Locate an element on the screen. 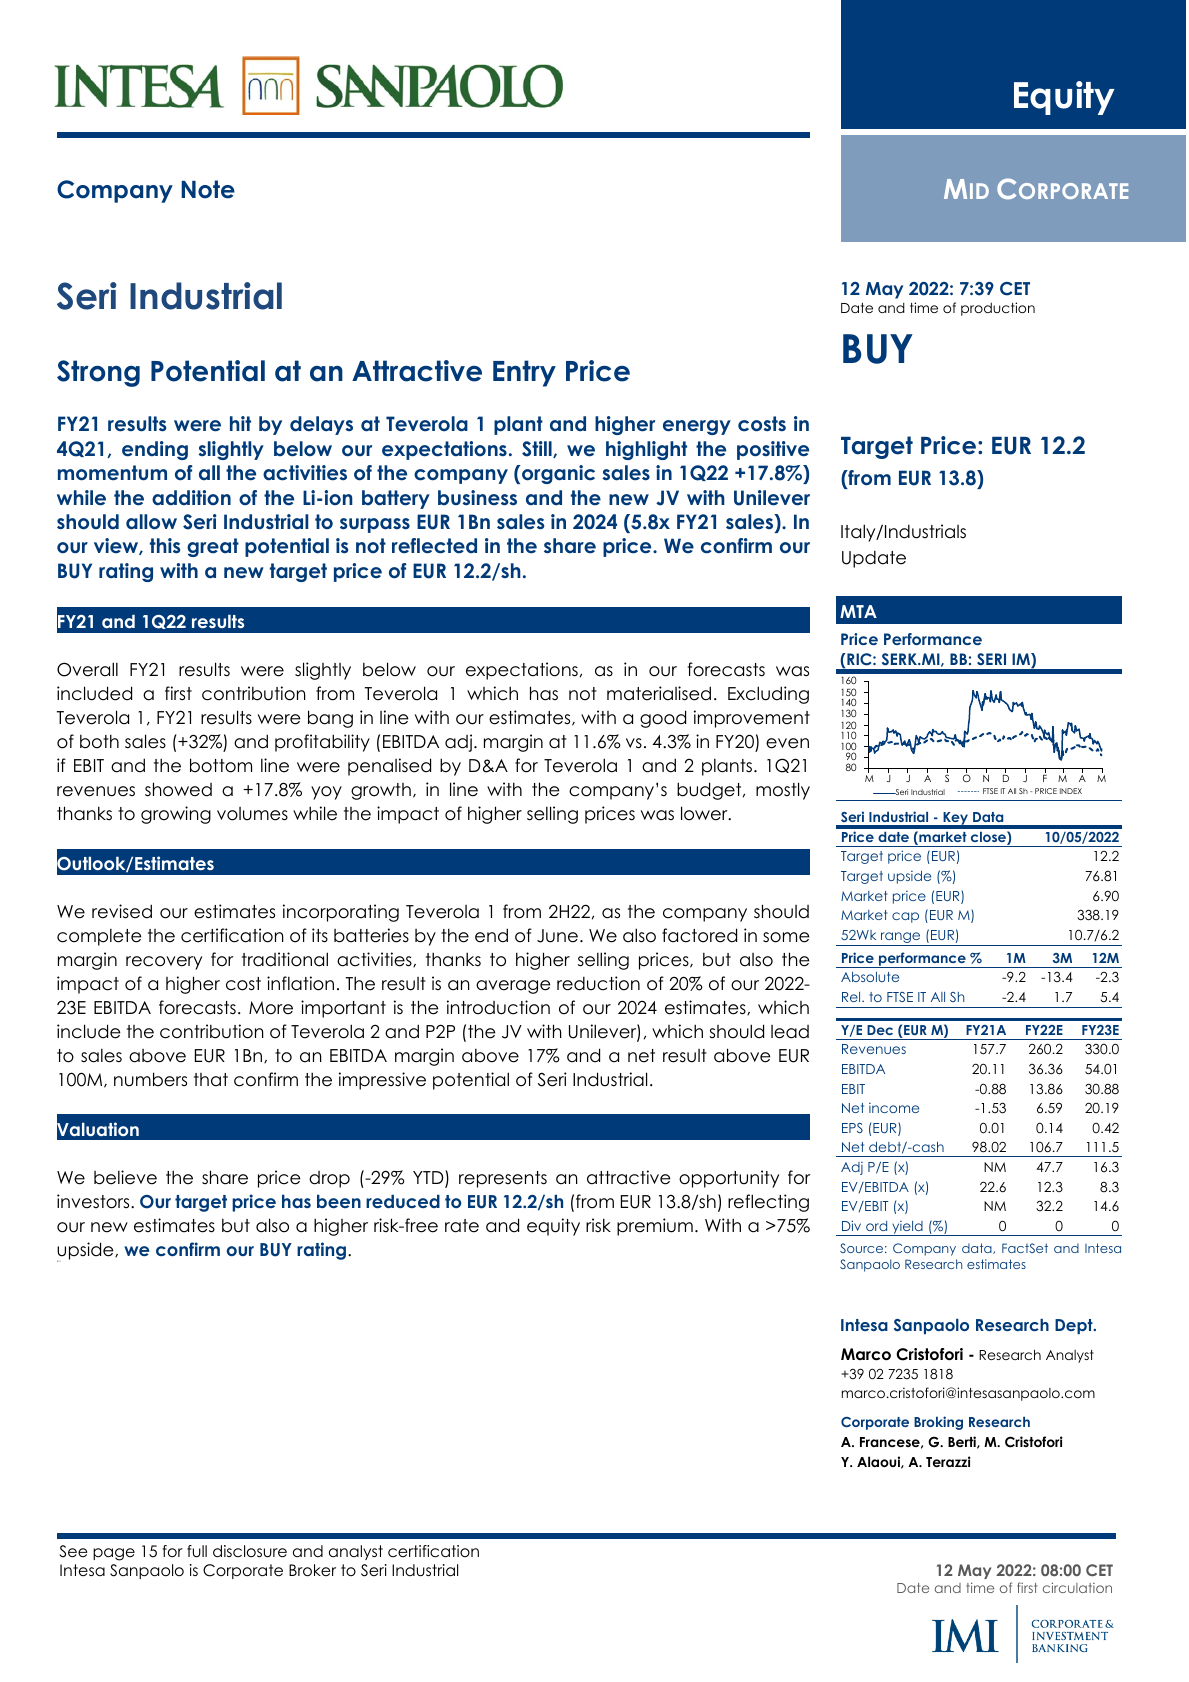  revised is located at coordinates (122, 911).
